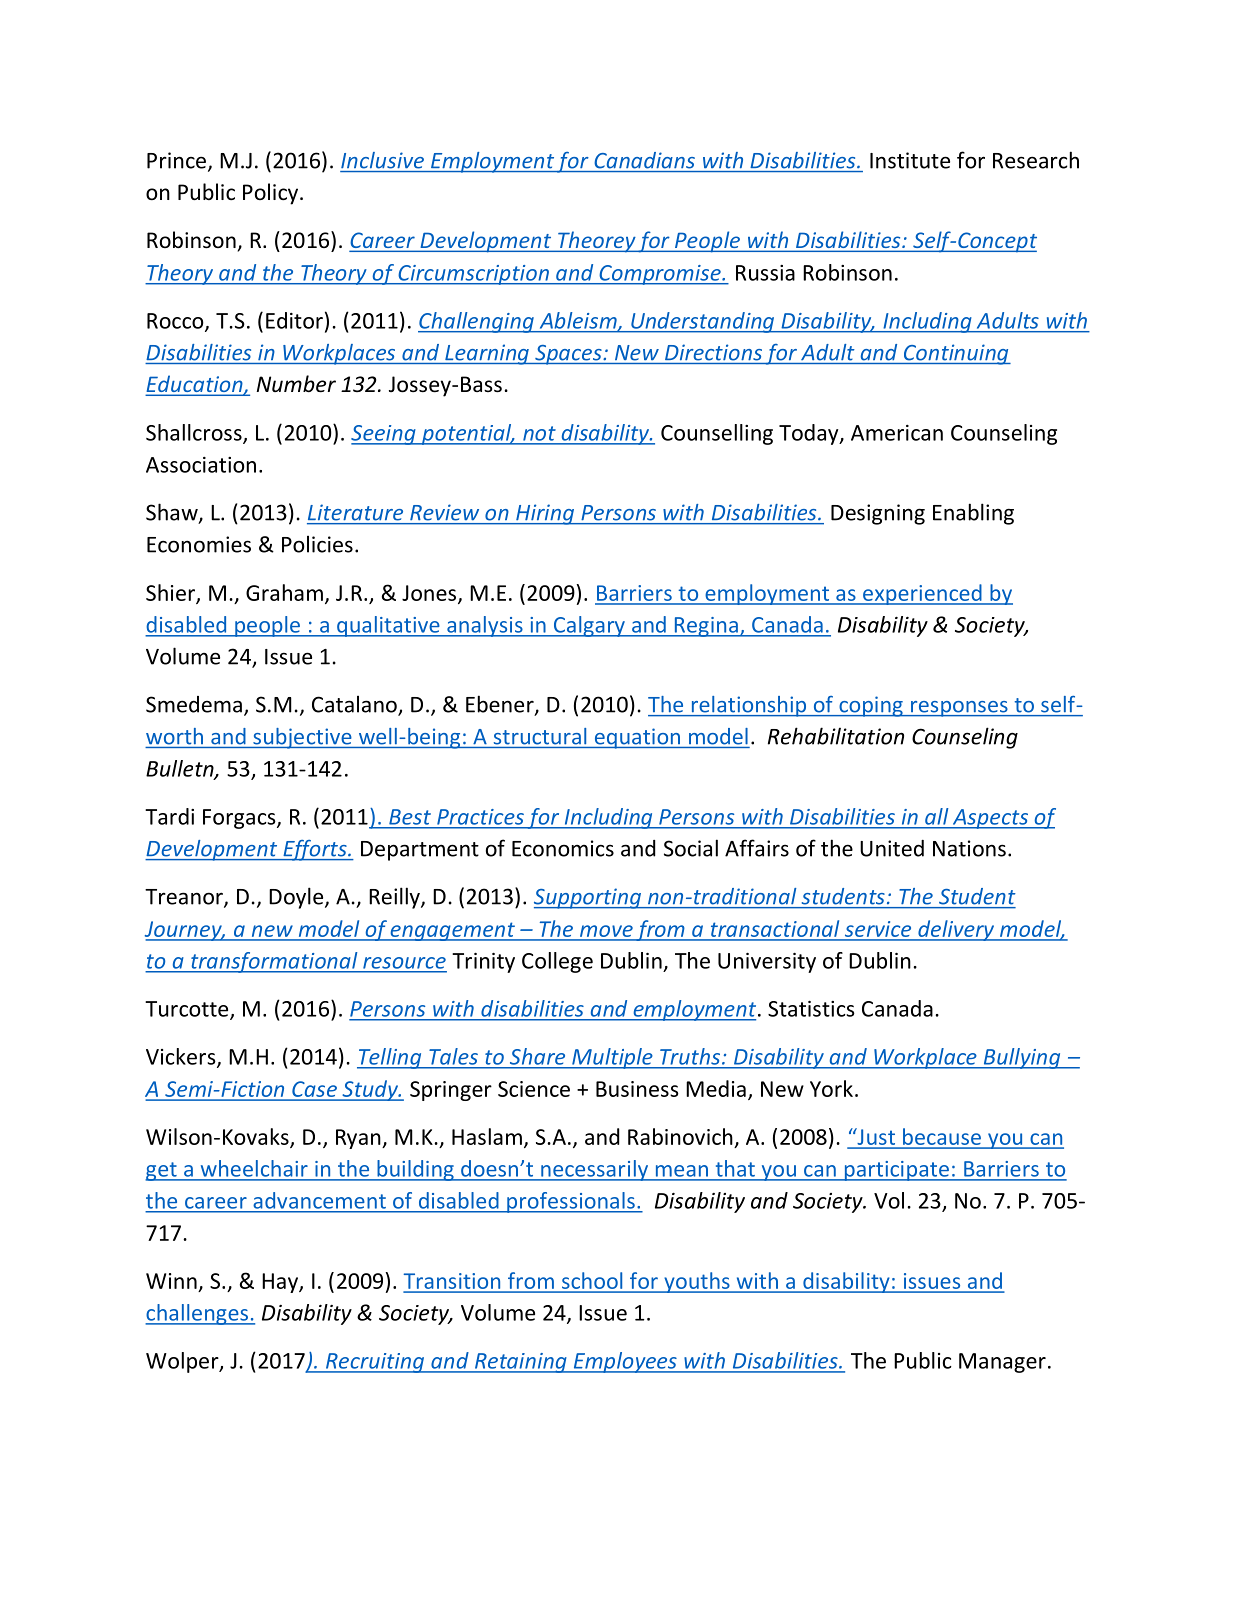 The height and width of the screenshot is (1600, 1237). Describe the element at coordinates (272, 194) in the screenshot. I see `Policy` at that location.
